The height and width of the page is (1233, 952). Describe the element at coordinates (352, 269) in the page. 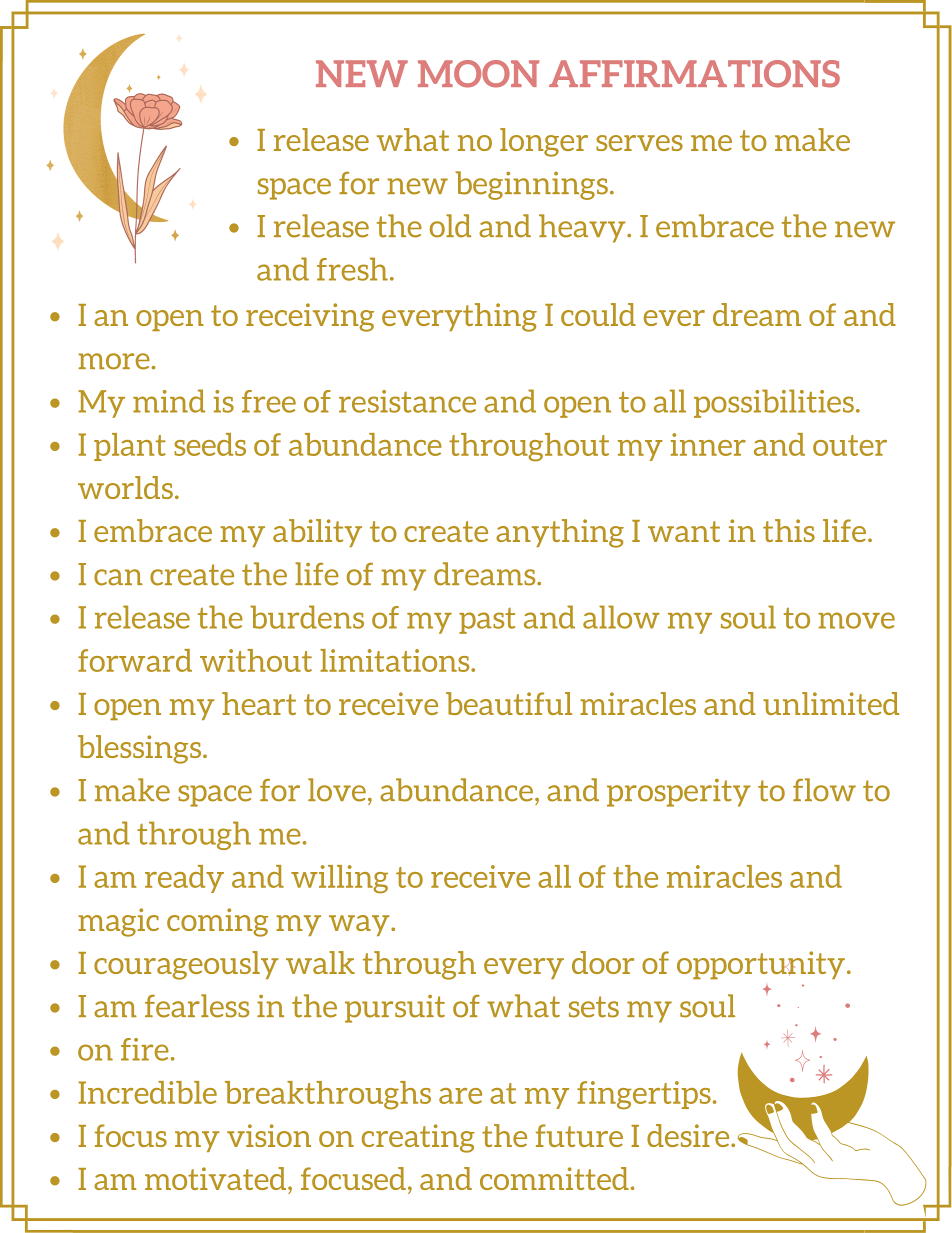

I see `fresh` at that location.
